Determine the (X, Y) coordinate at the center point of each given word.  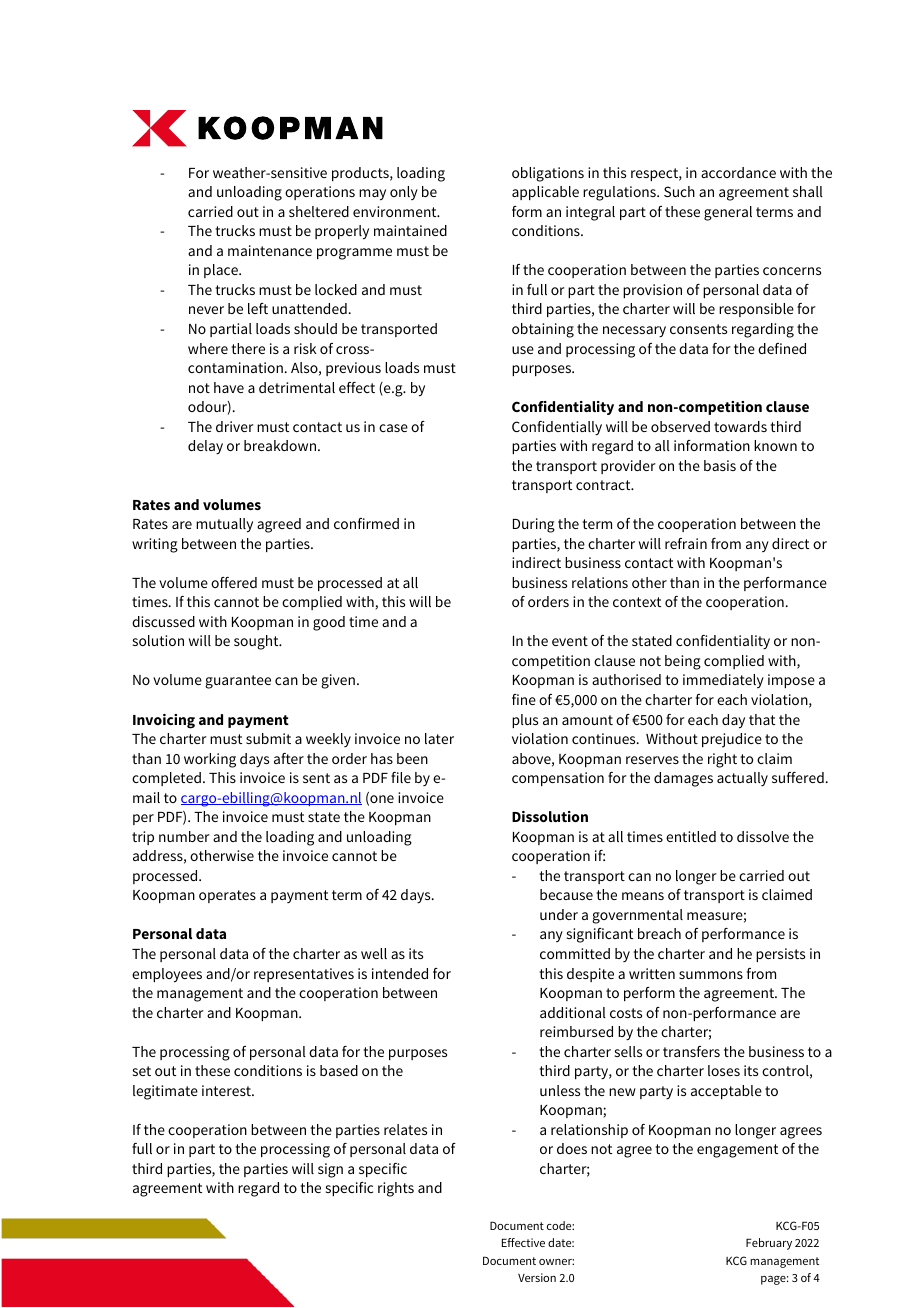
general (728, 213)
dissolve (763, 836)
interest (227, 1090)
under (559, 914)
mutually (224, 525)
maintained (410, 230)
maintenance (270, 250)
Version (537, 1277)
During (534, 525)
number (184, 836)
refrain (686, 543)
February (769, 1244)
